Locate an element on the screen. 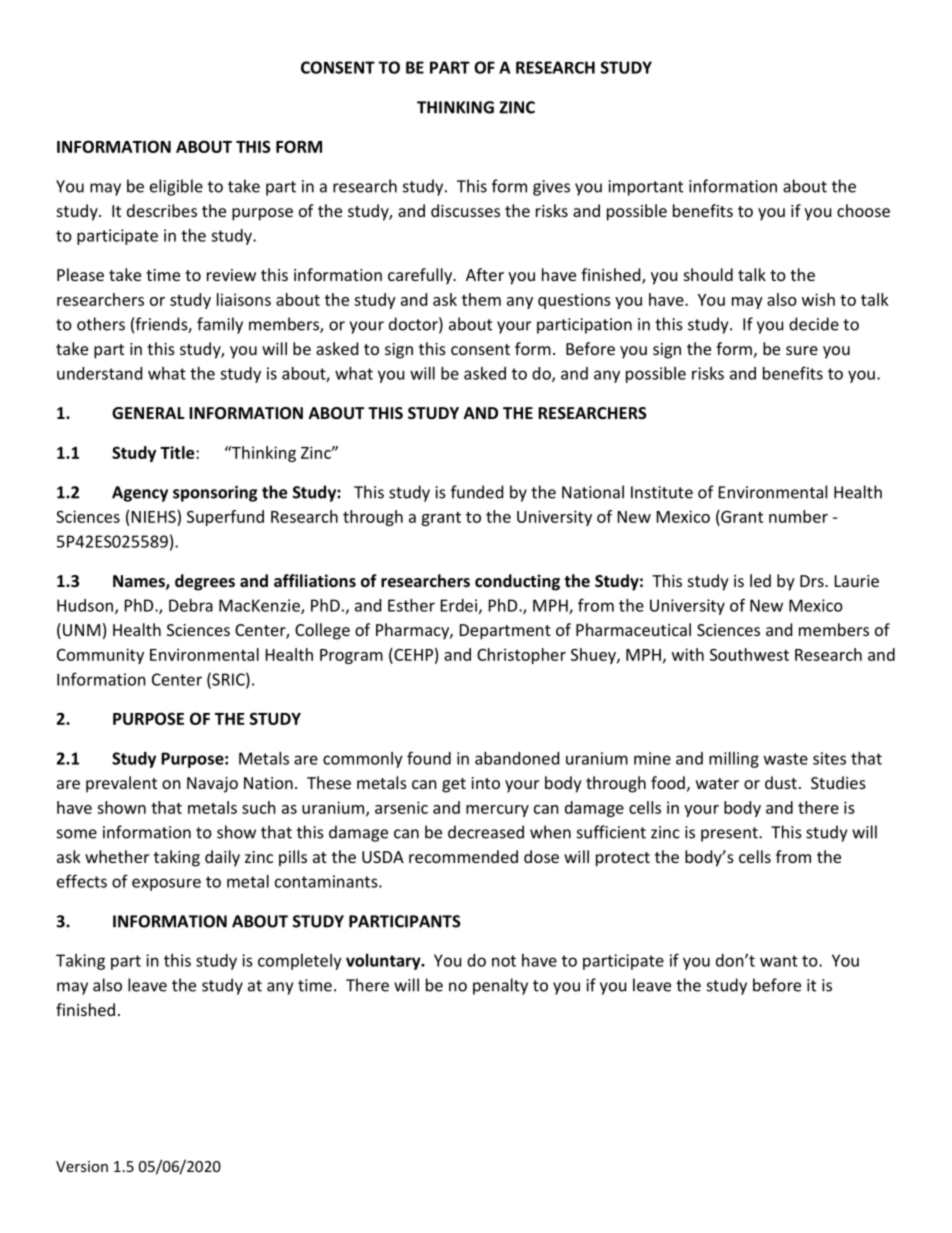  discusses is located at coordinates (465, 210).
